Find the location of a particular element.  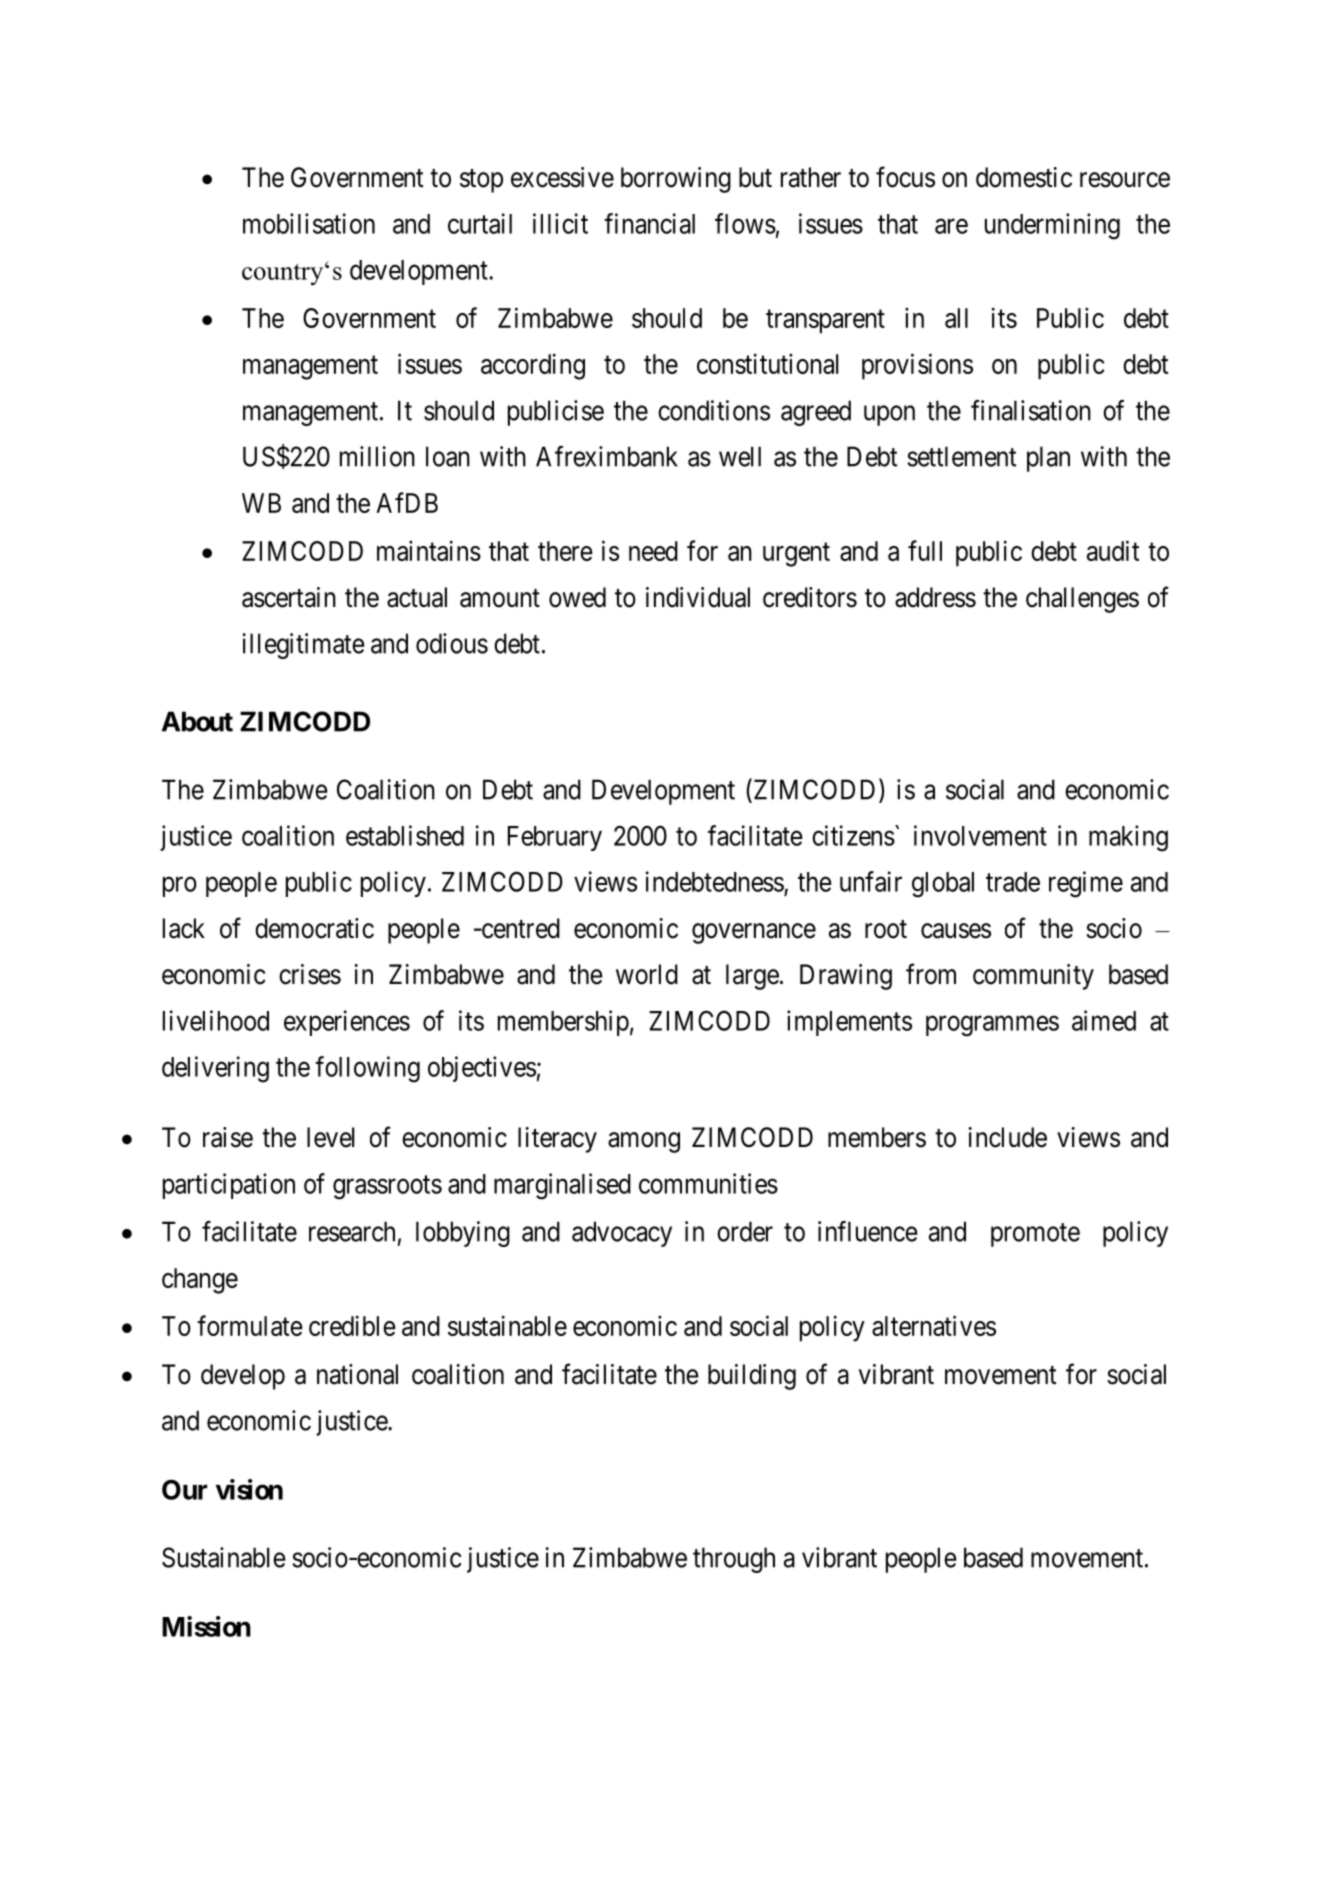

advocacy is located at coordinates (622, 1234).
